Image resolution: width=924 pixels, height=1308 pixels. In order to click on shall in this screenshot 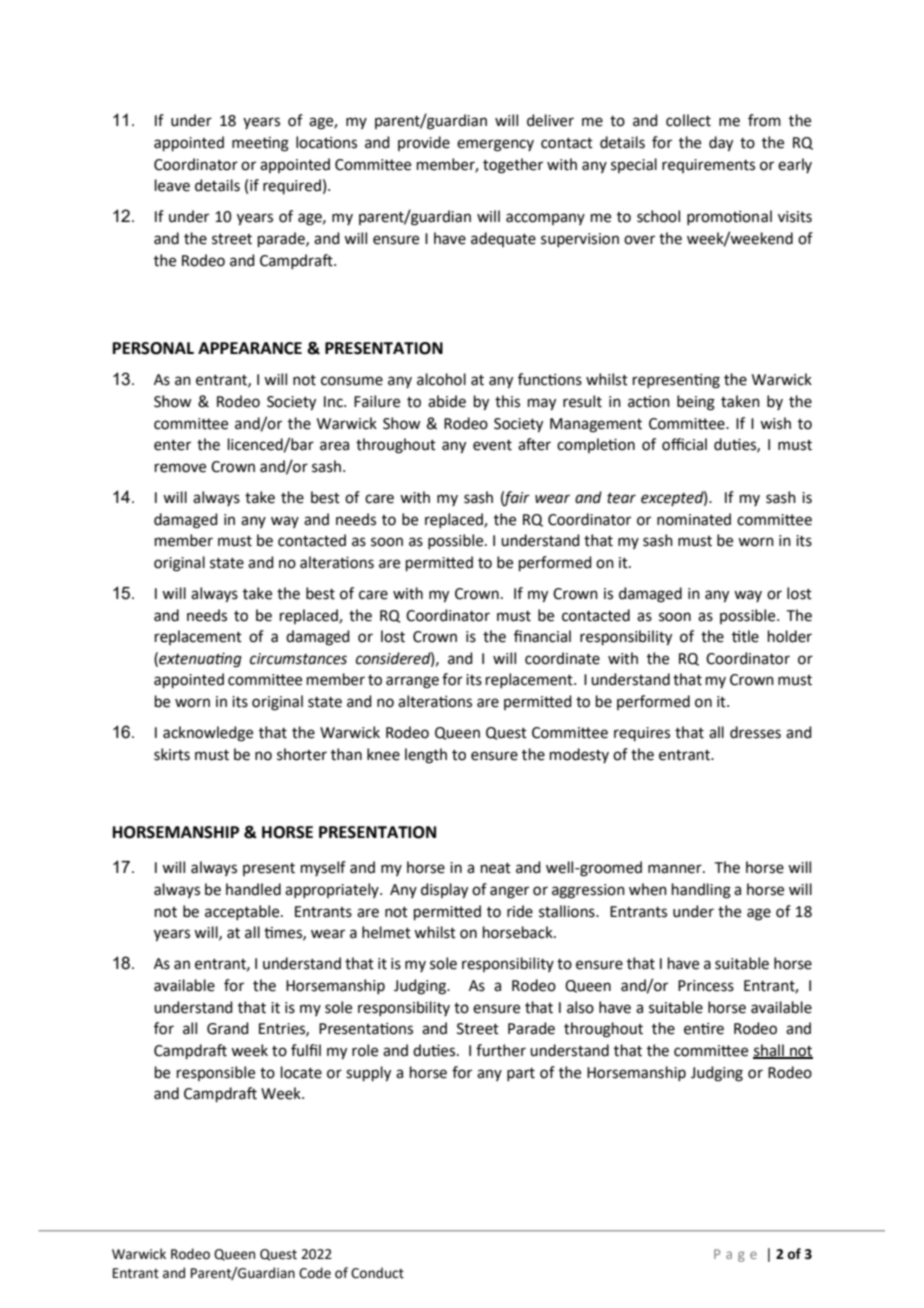, I will do `click(769, 1051)`.
